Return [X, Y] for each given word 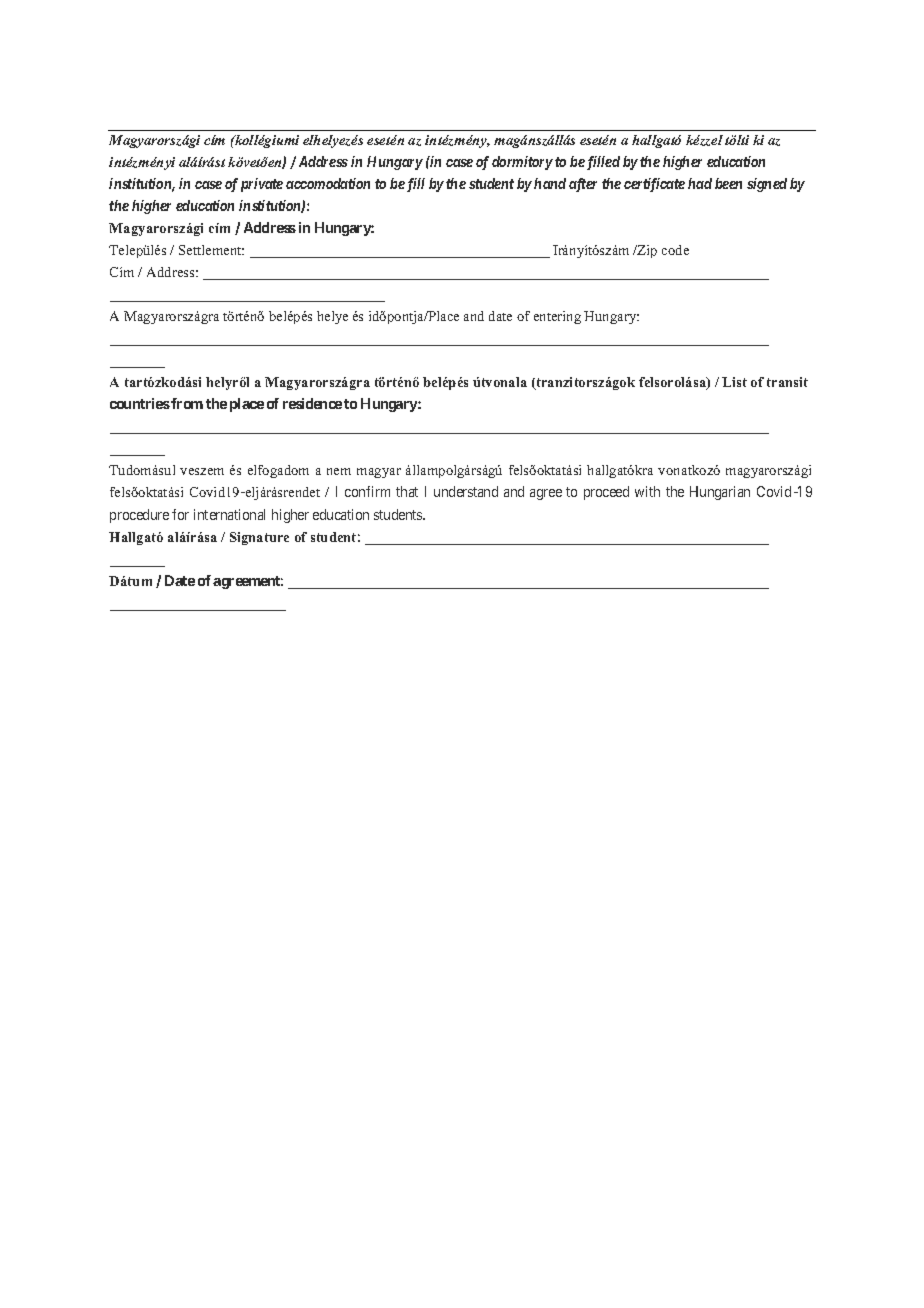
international [229, 514]
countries [140, 403]
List [734, 382]
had [700, 183]
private [262, 185]
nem [339, 471]
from [186, 403]
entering [557, 317]
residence [312, 403]
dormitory [522, 163]
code [675, 250]
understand [466, 491]
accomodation [328, 183]
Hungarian [720, 493]
